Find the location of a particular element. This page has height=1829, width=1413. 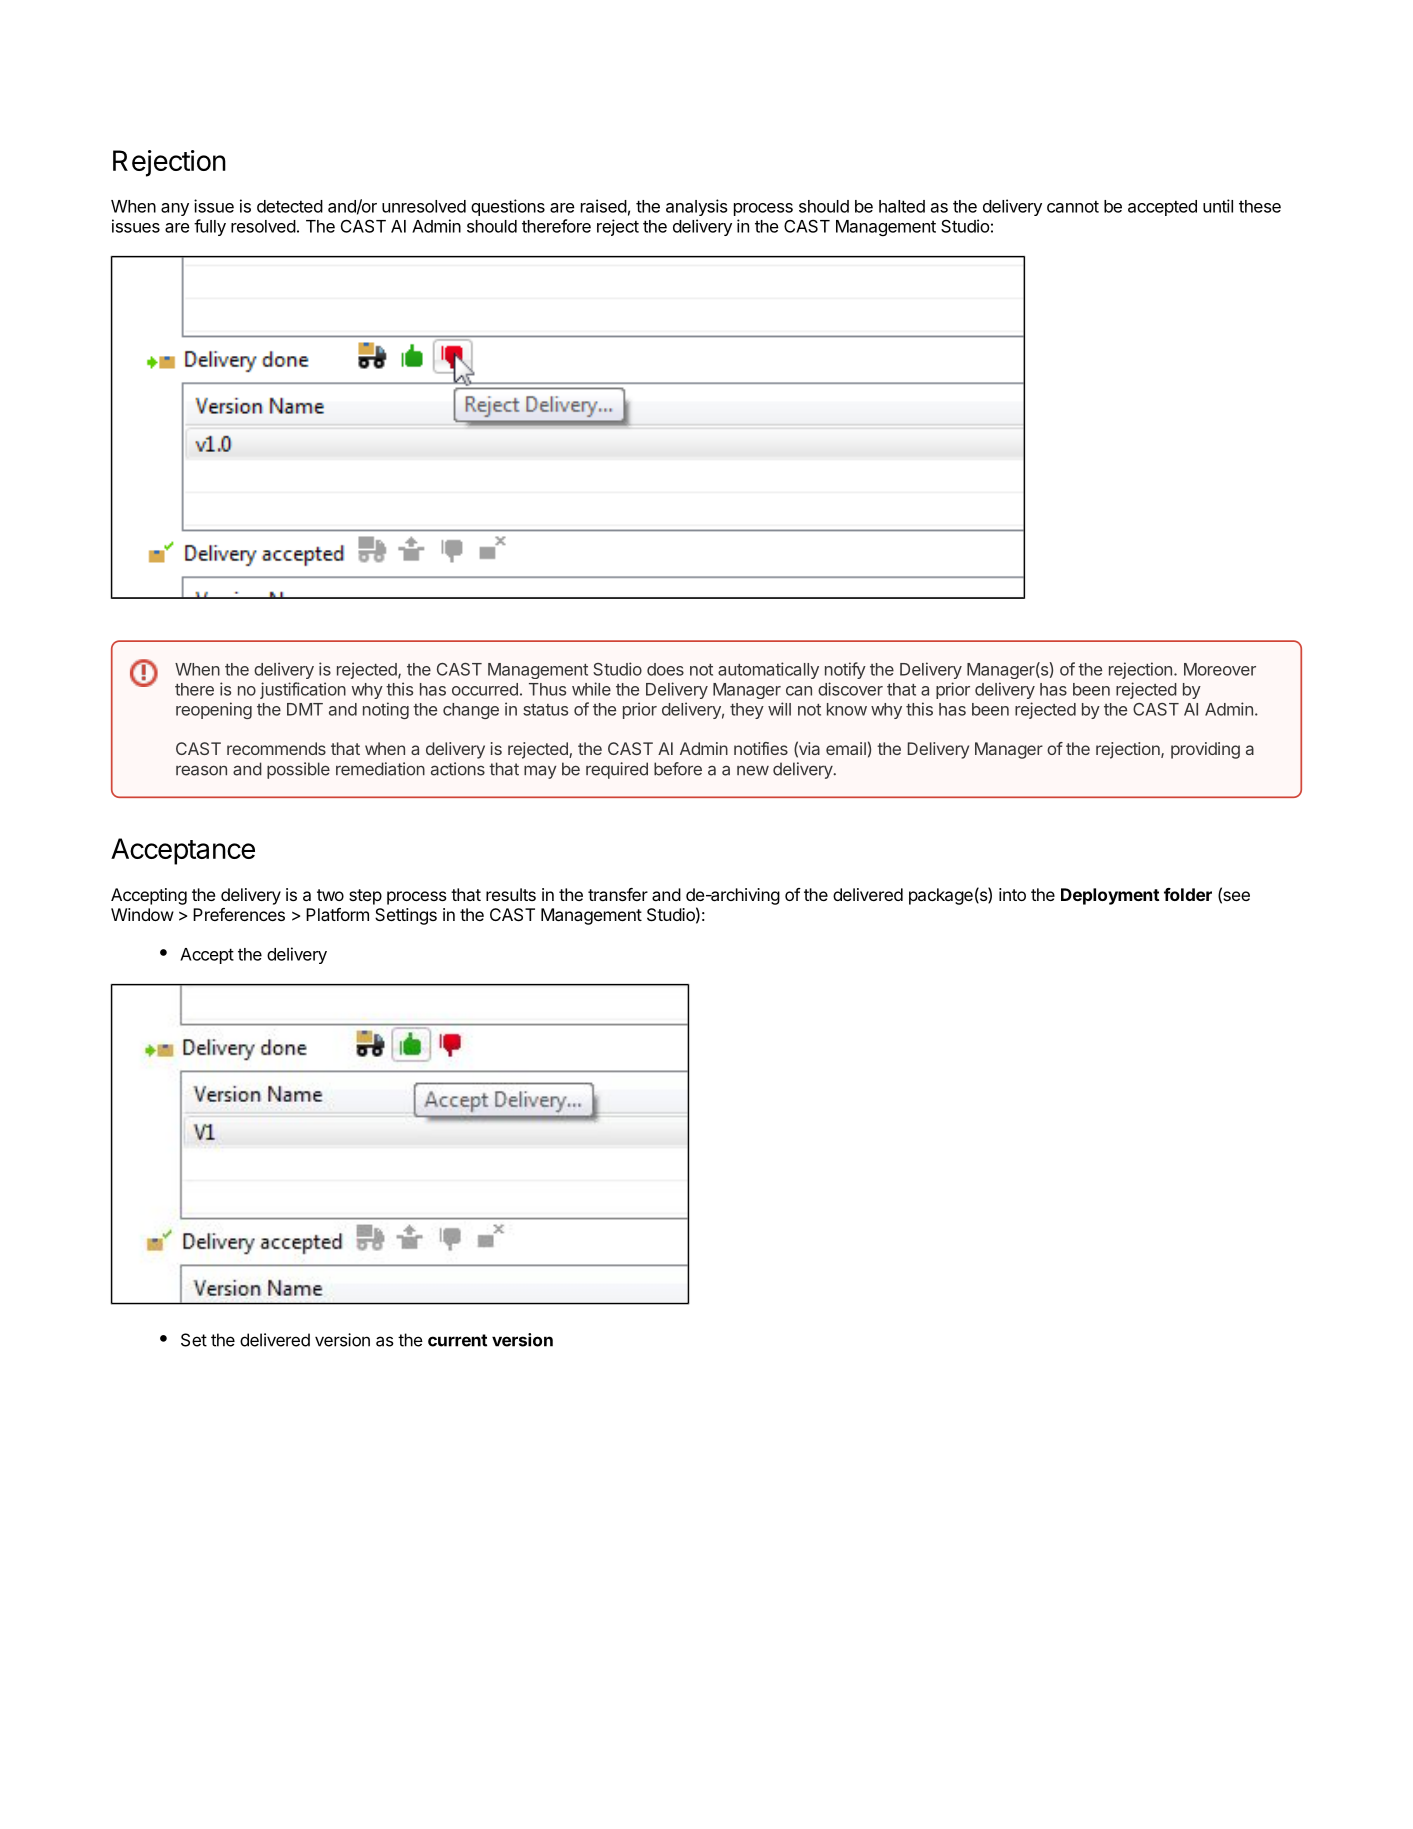

transfer is located at coordinates (618, 894).
